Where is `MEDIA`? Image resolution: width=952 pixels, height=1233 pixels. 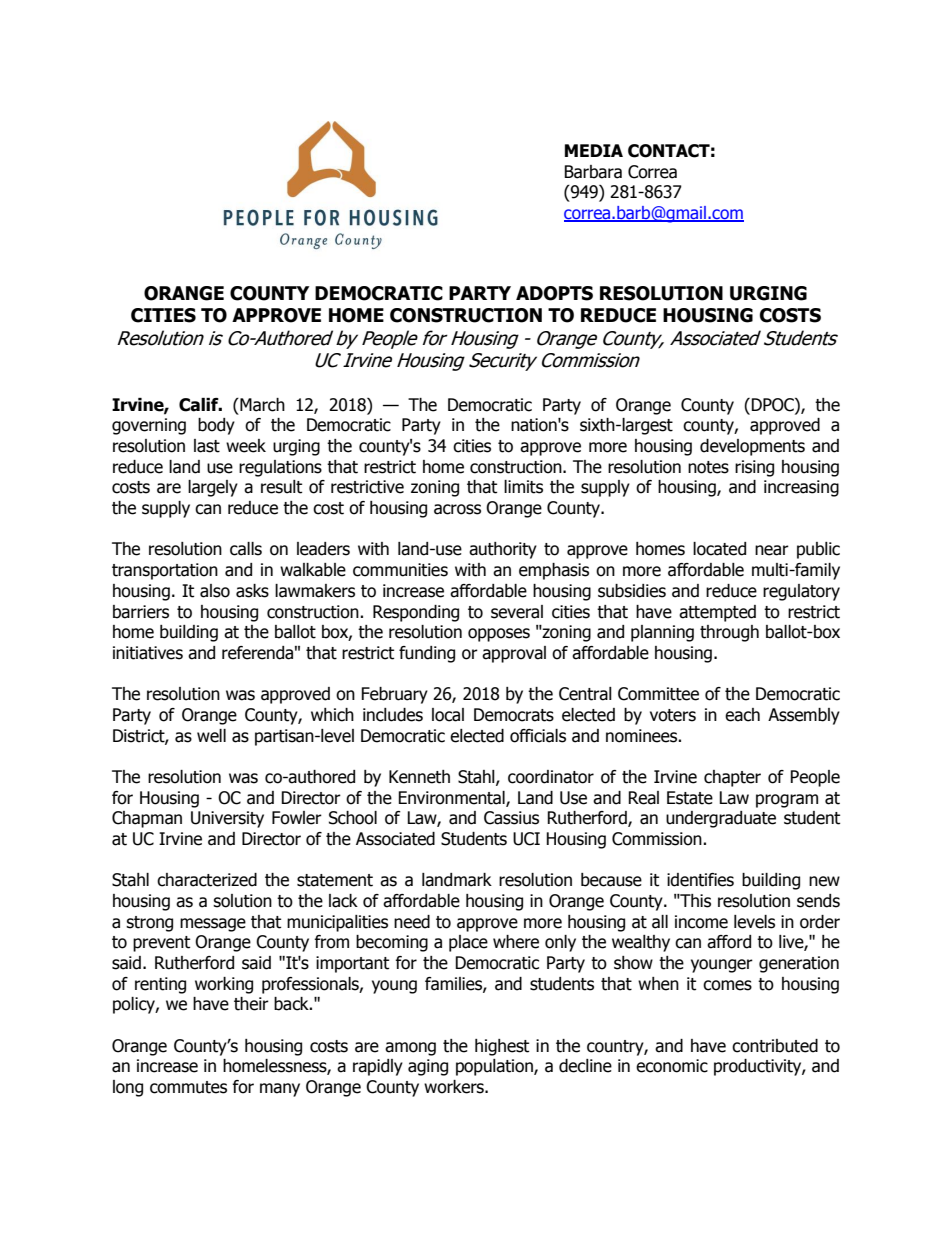
MEDIA is located at coordinates (594, 150).
